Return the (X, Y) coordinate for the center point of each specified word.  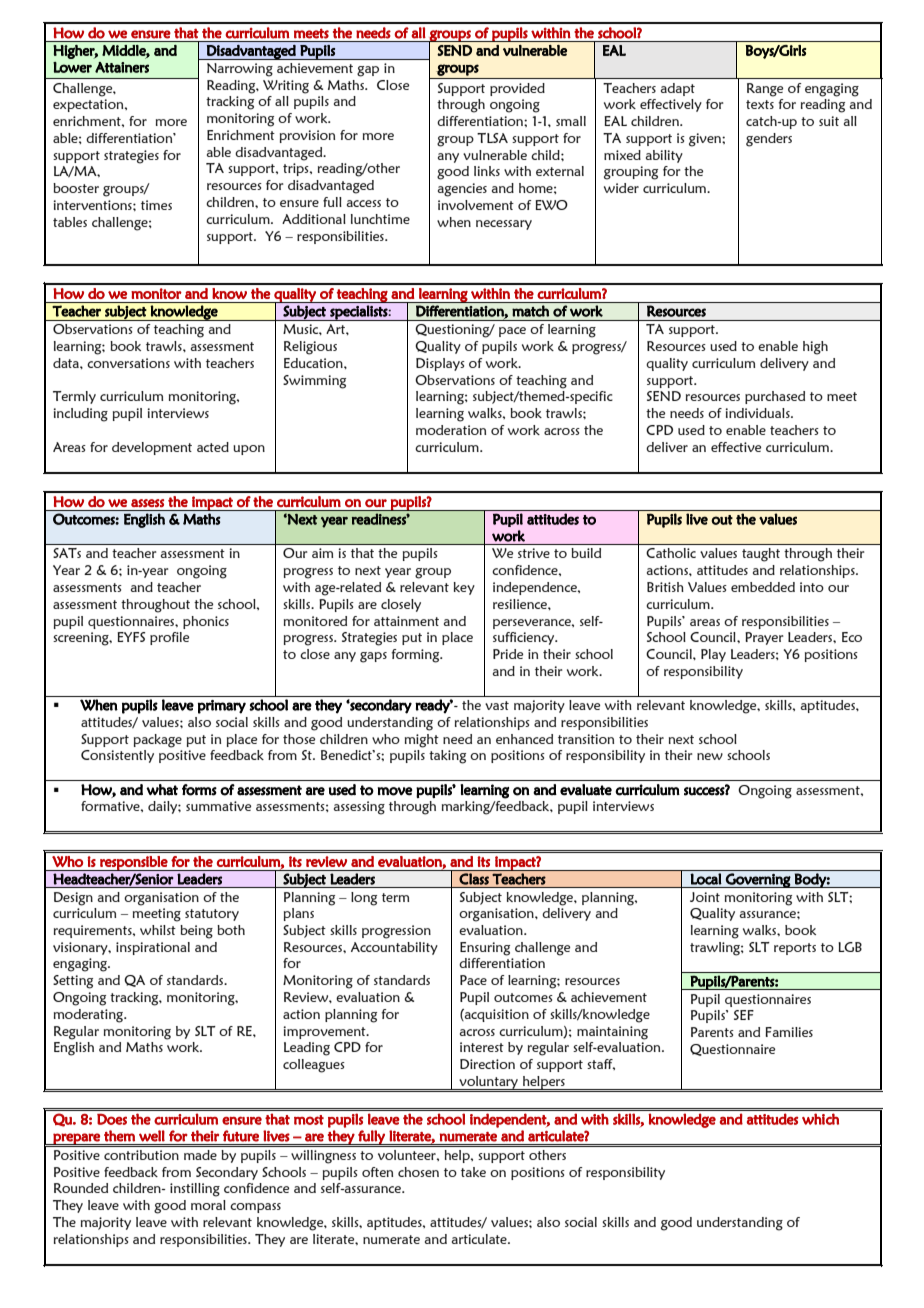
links (487, 171)
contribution (141, 1155)
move (395, 791)
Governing (758, 880)
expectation (89, 105)
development (152, 448)
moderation (451, 430)
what (162, 790)
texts (760, 104)
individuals (758, 413)
